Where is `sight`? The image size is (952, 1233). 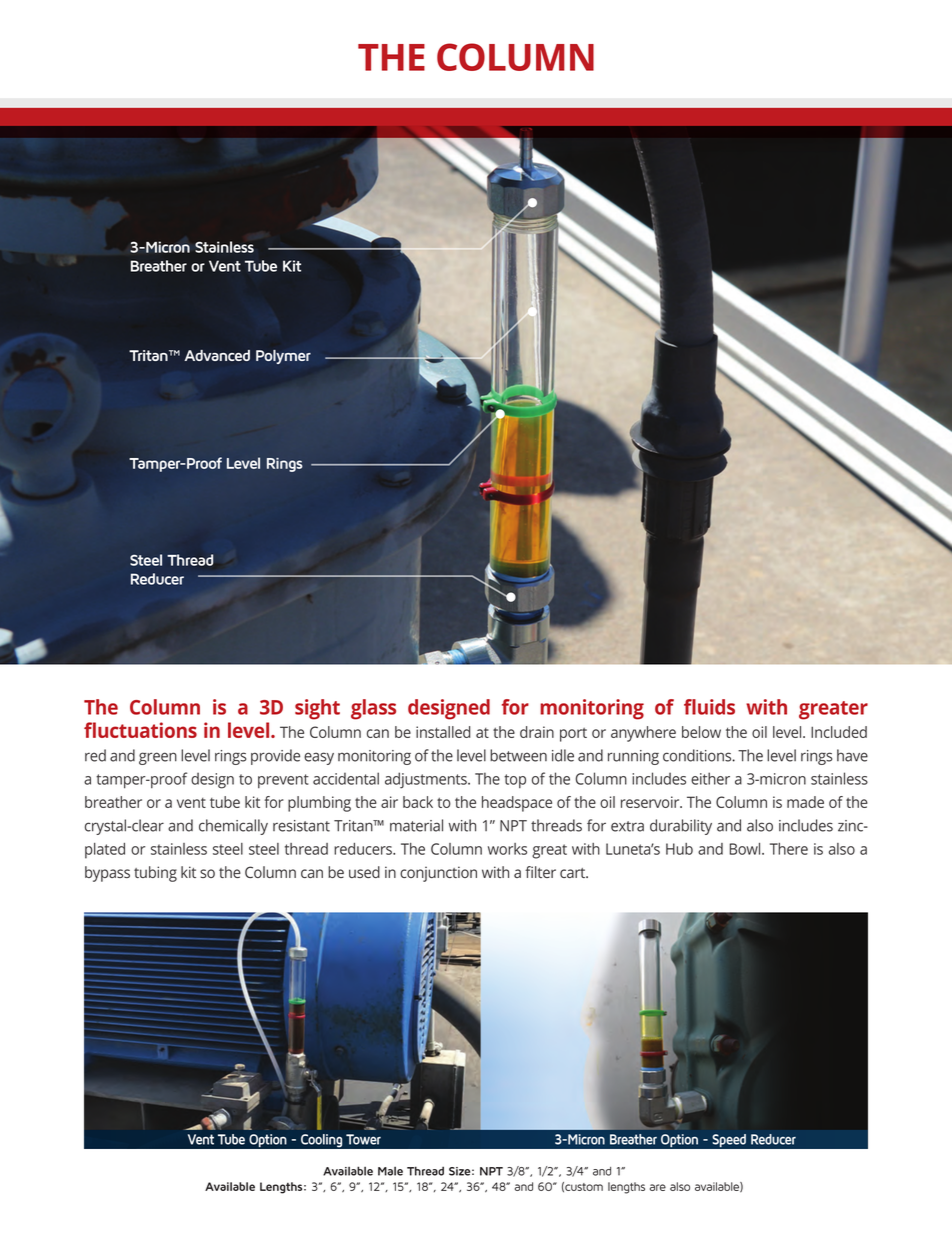
sight is located at coordinates (317, 709).
